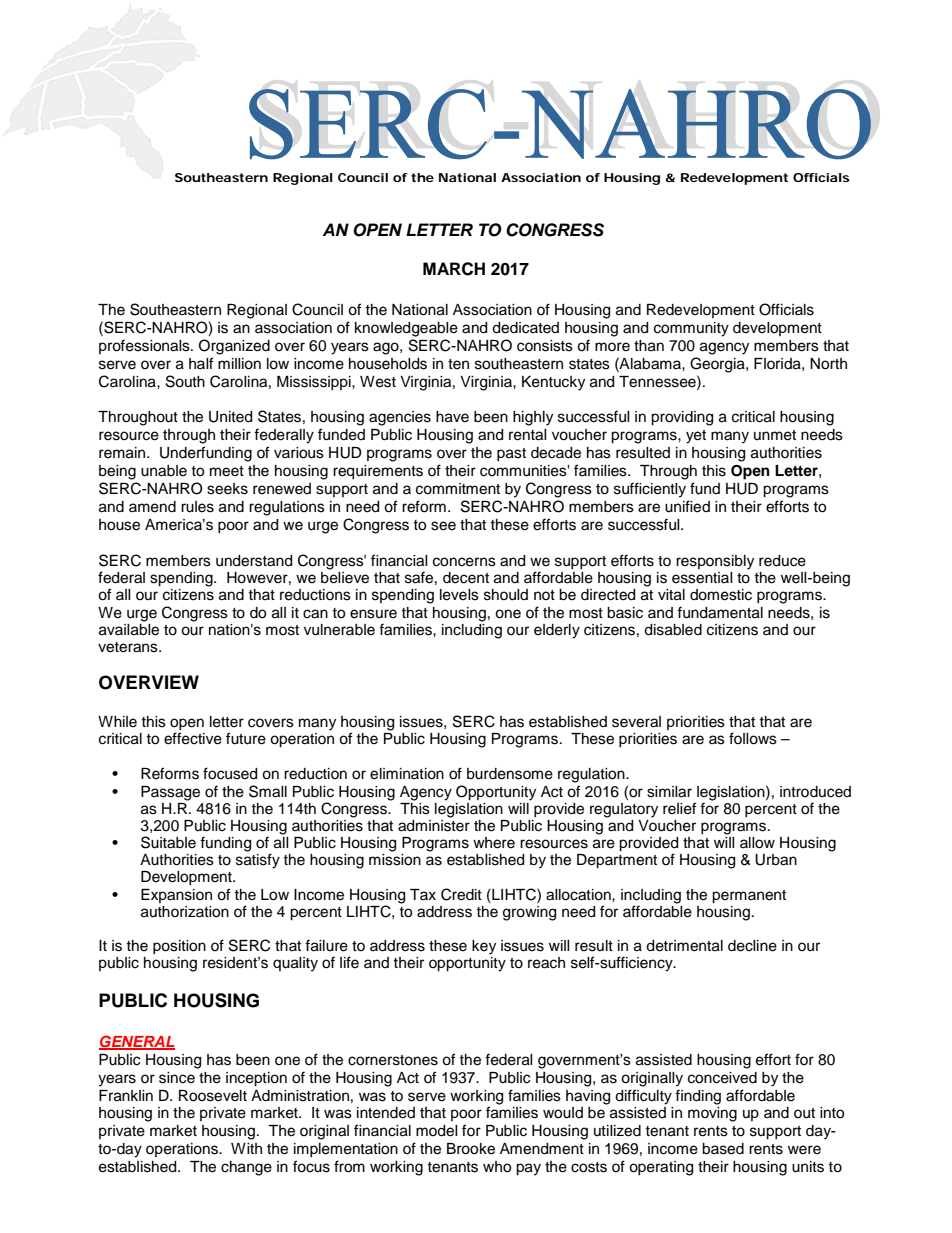 The image size is (952, 1233). I want to click on allow, so click(757, 843).
